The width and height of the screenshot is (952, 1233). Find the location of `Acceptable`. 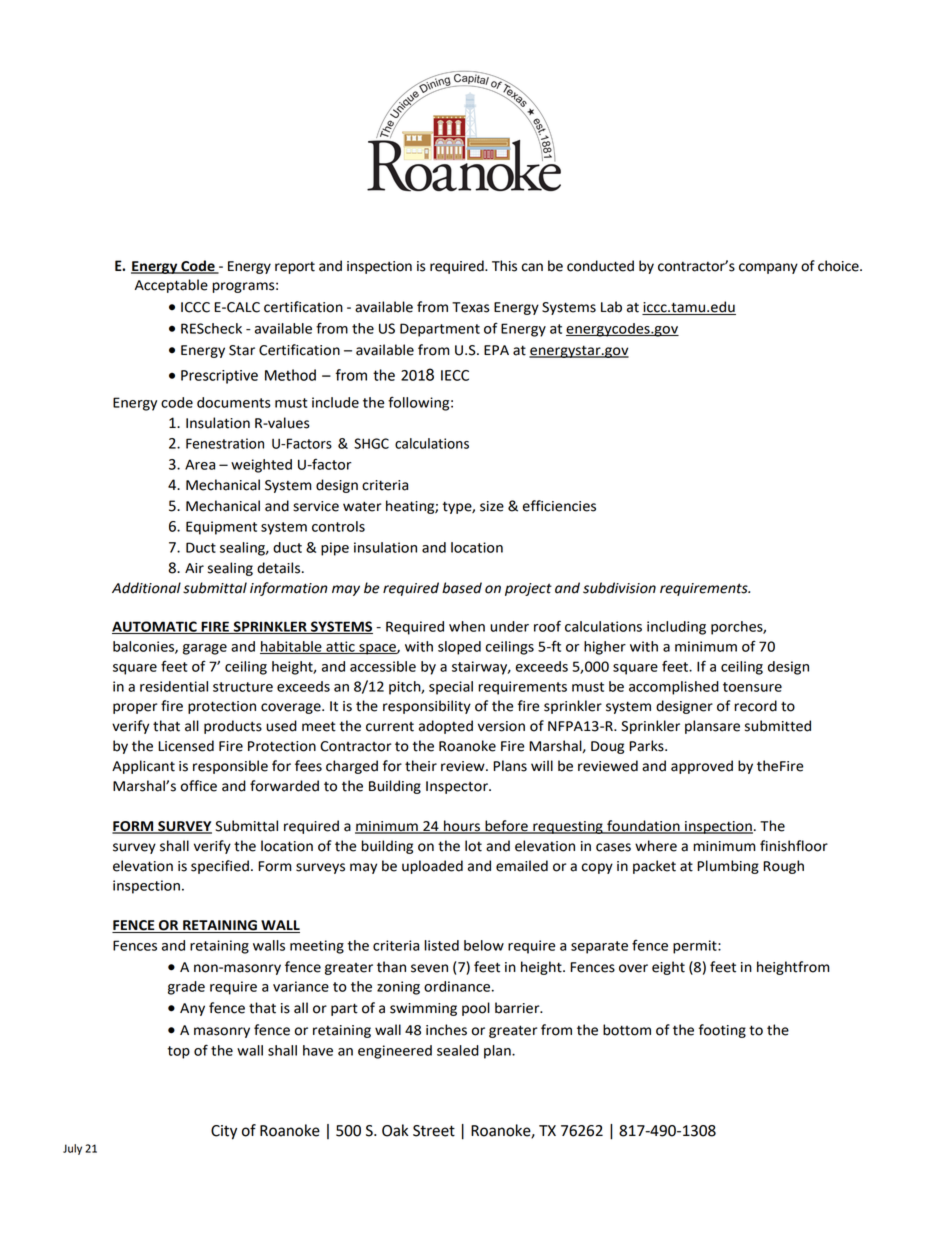

Acceptable is located at coordinates (171, 286).
